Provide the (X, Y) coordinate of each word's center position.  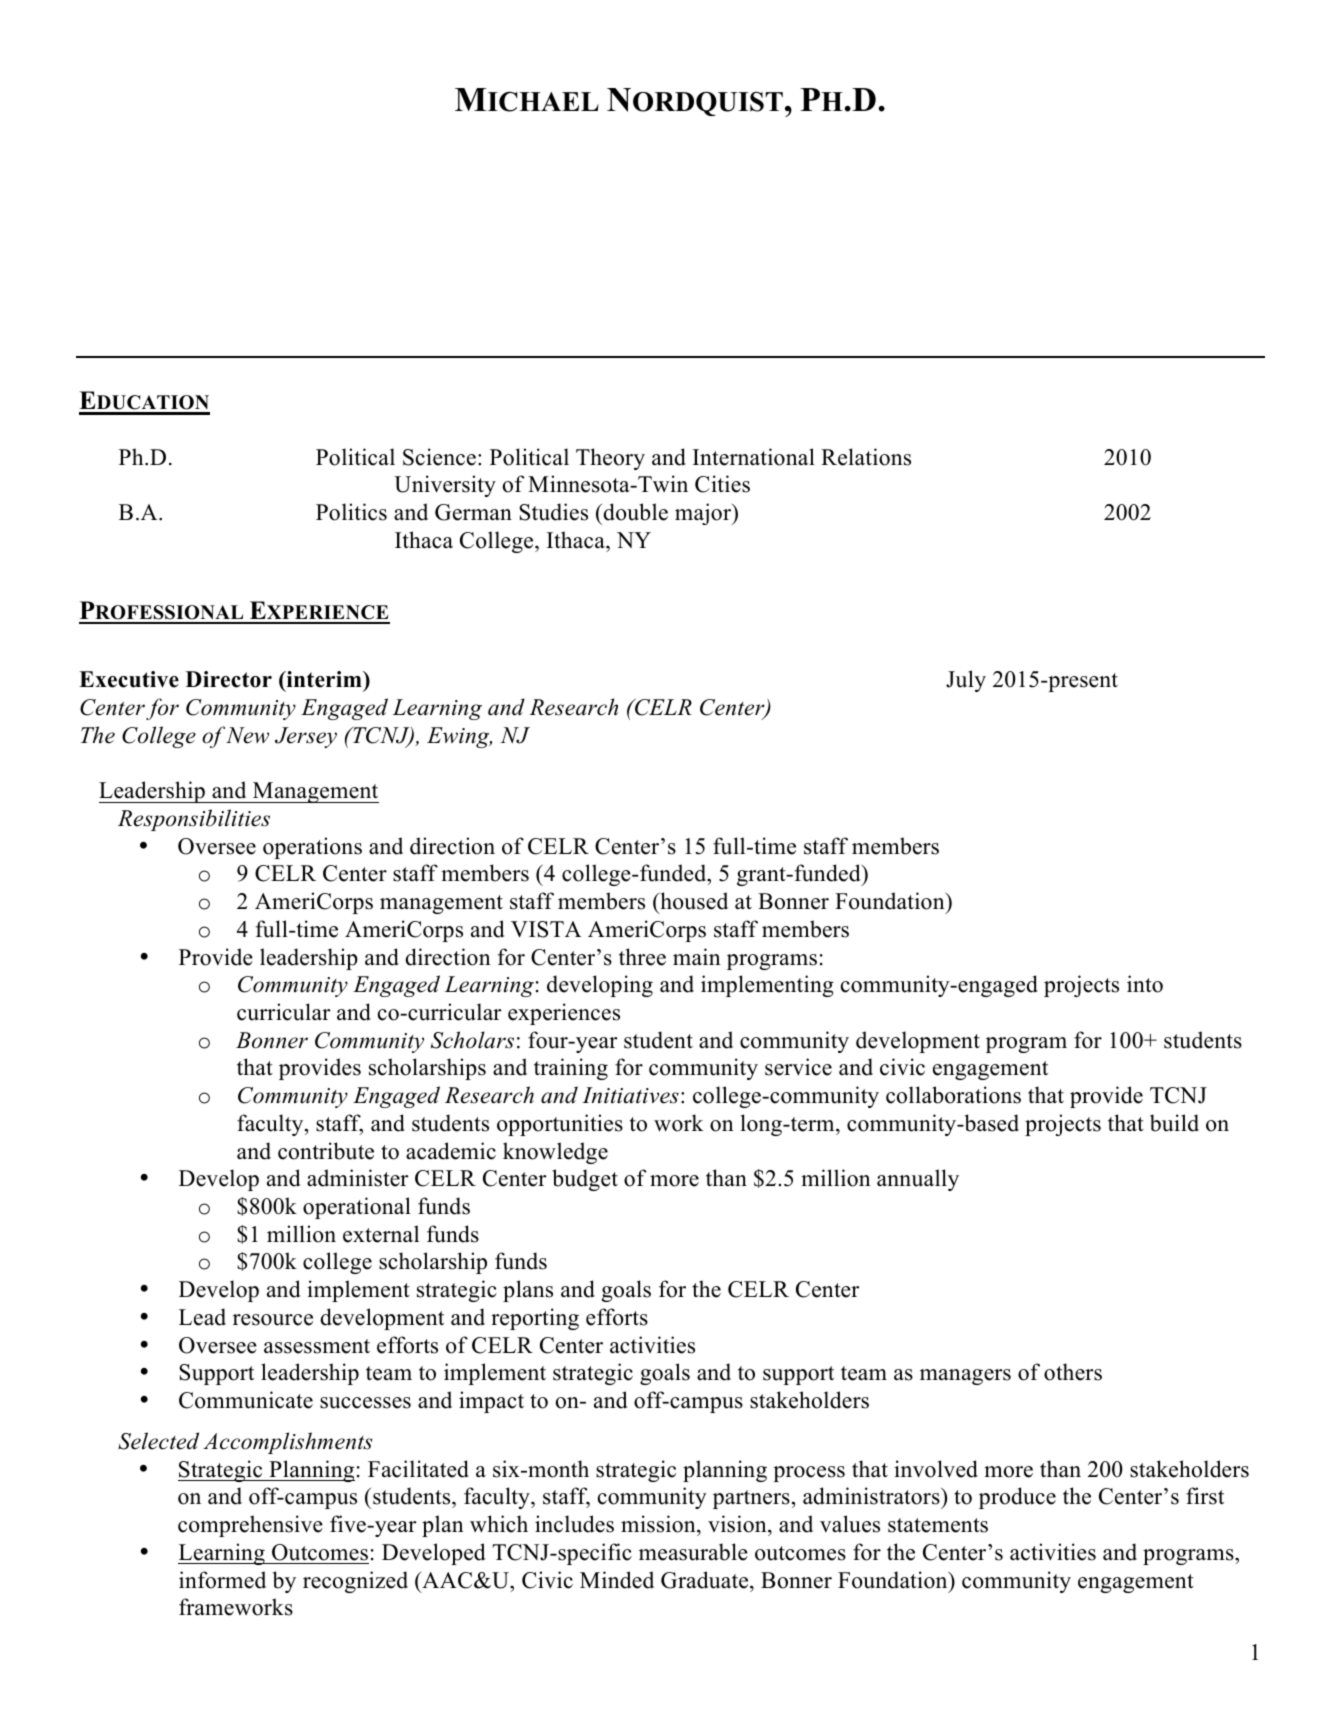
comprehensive (250, 1526)
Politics (351, 512)
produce (1017, 1498)
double (635, 512)
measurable (693, 1552)
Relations (866, 457)
